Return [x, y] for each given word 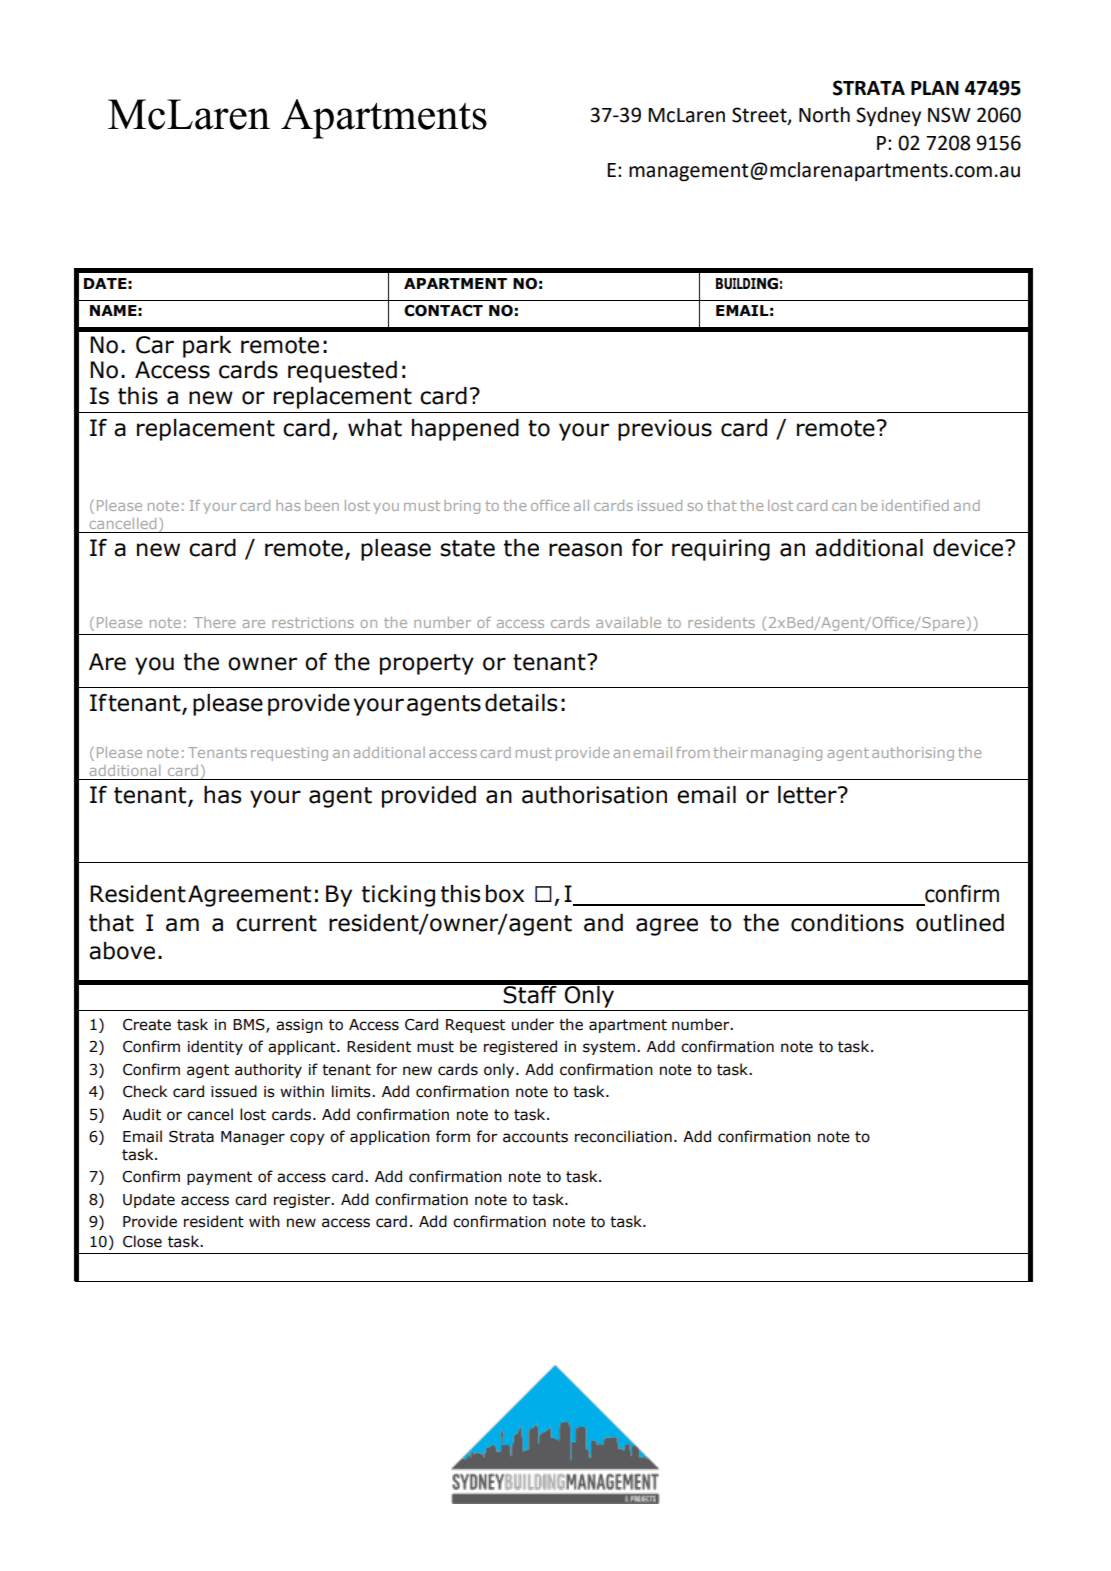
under [533, 1024]
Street [760, 116]
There [214, 622]
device [969, 548]
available [628, 622]
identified [915, 505]
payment [219, 1178]
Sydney [888, 116]
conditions [847, 923]
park [207, 347]
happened [465, 430]
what [375, 428]
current [276, 923]
